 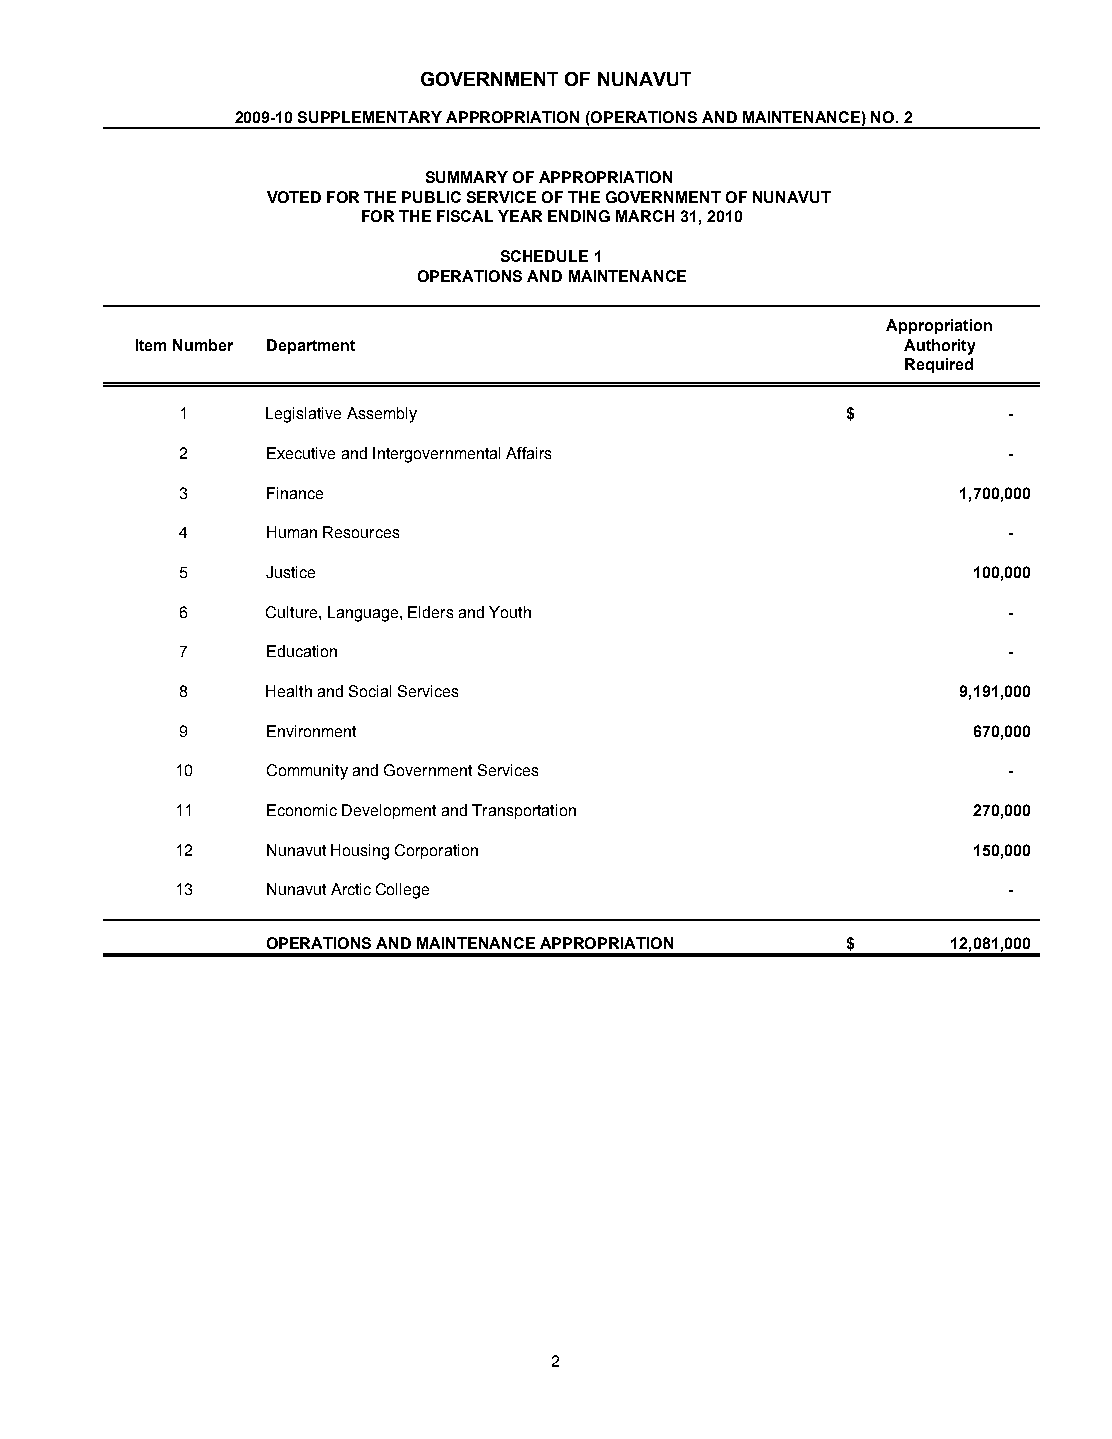 I want to click on MARCH, so click(x=645, y=216).
